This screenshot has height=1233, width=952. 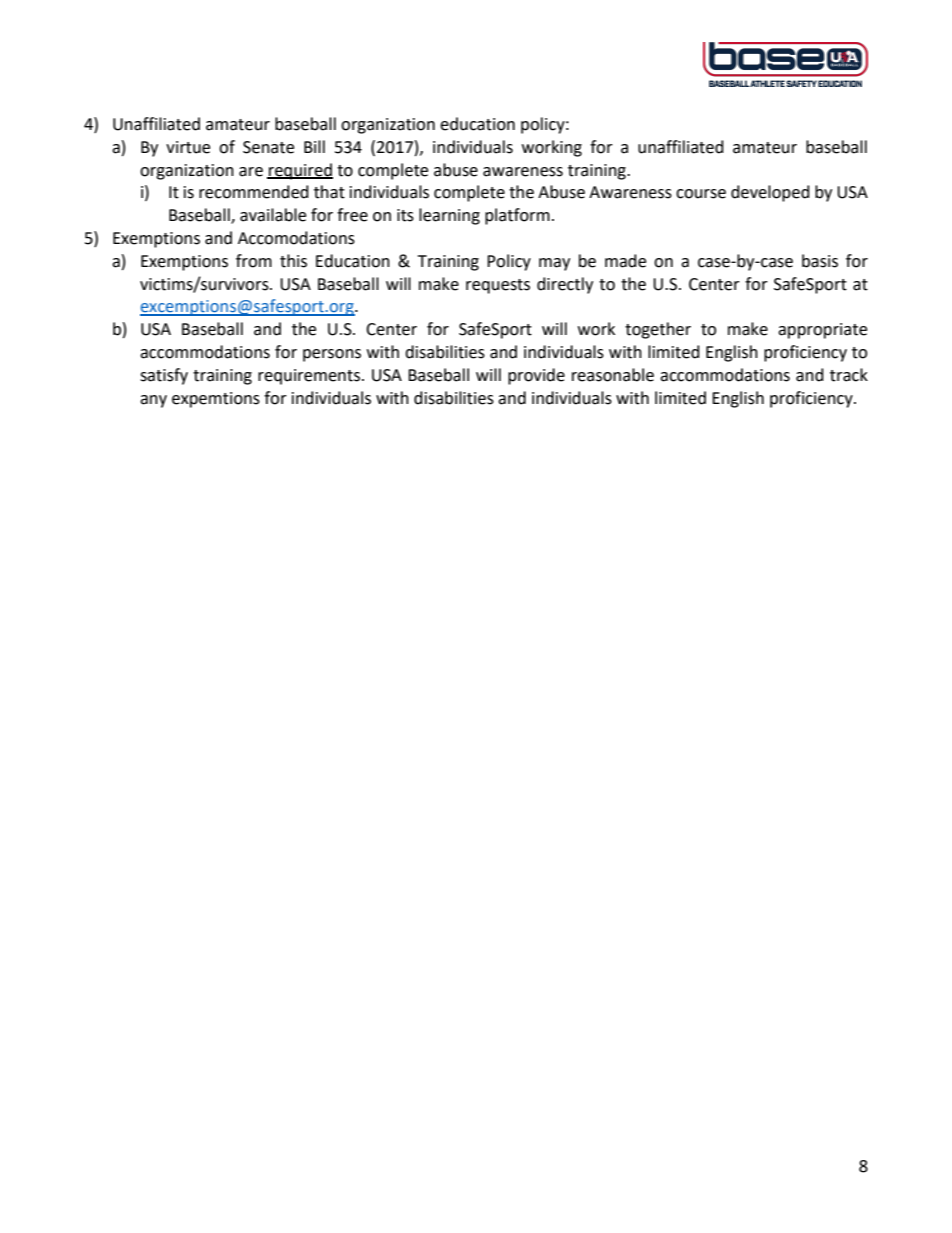 What do you see at coordinates (153, 401) in the screenshot?
I see `any` at bounding box center [153, 401].
